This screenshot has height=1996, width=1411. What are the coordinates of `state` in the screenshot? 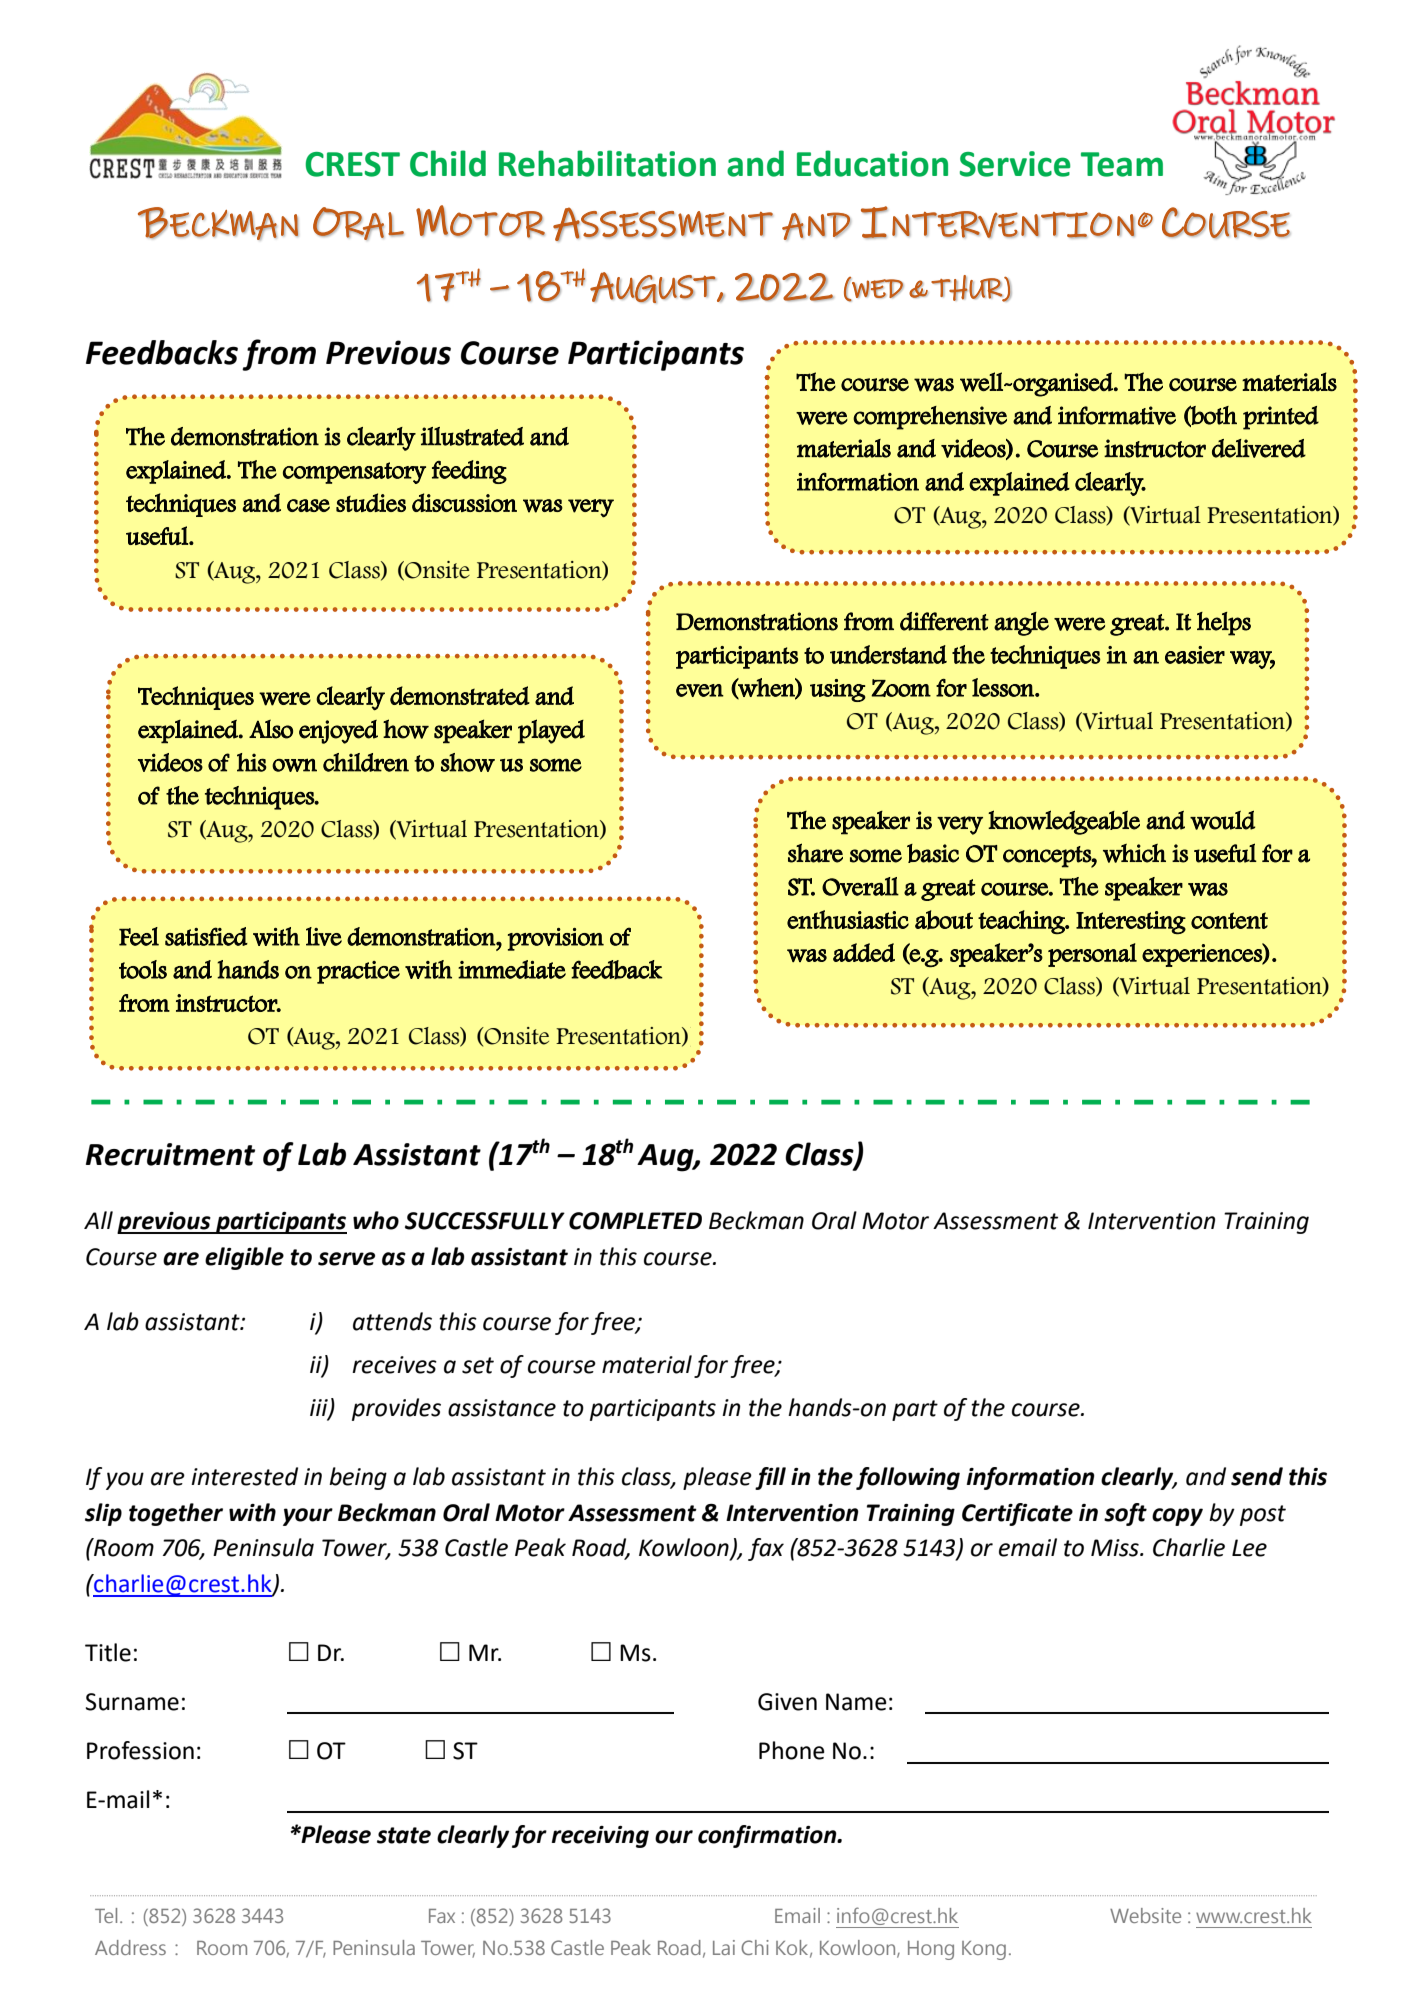 It's located at (404, 1835).
